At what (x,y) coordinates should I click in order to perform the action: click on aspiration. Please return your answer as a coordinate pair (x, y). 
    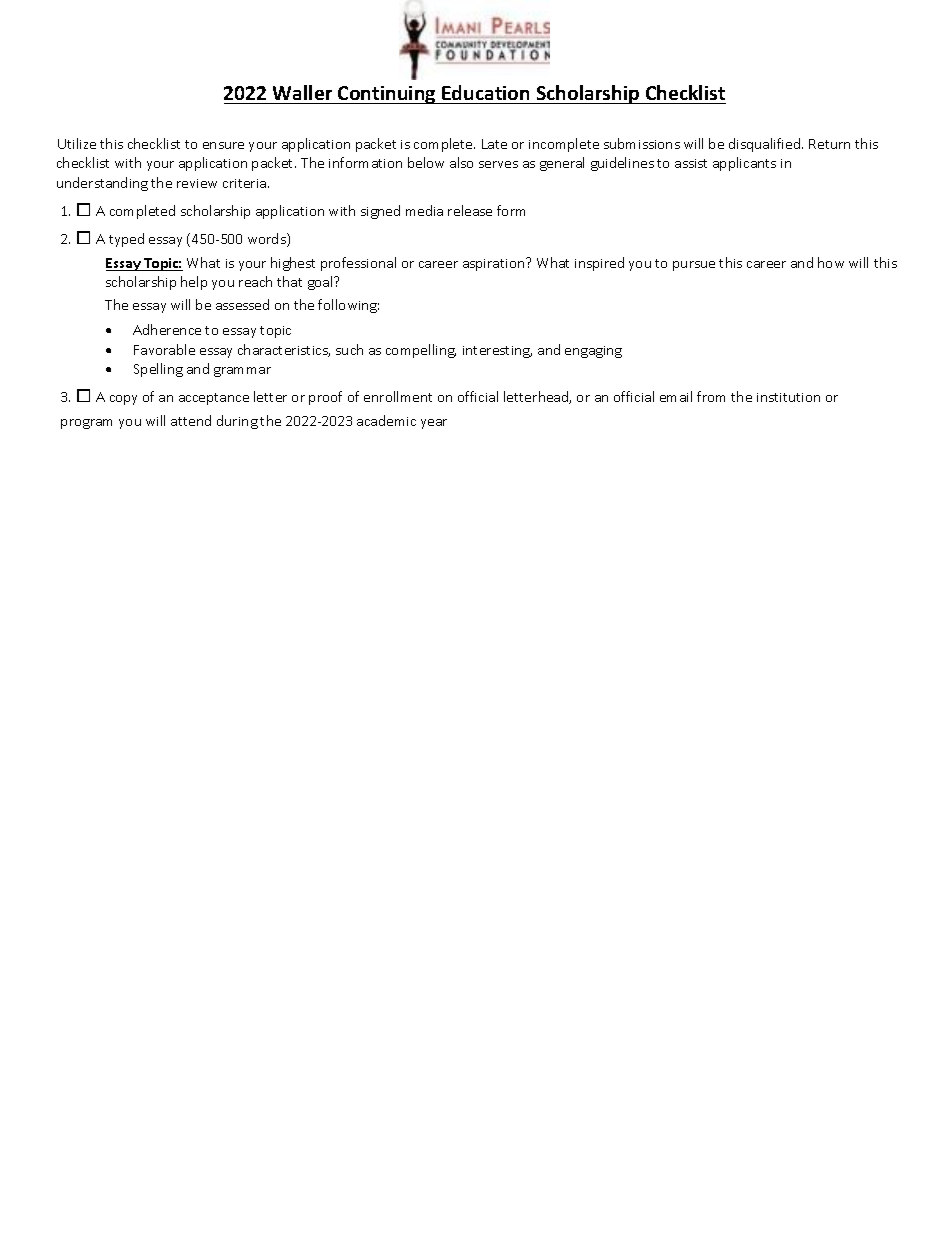
    Looking at the image, I should click on (495, 264).
